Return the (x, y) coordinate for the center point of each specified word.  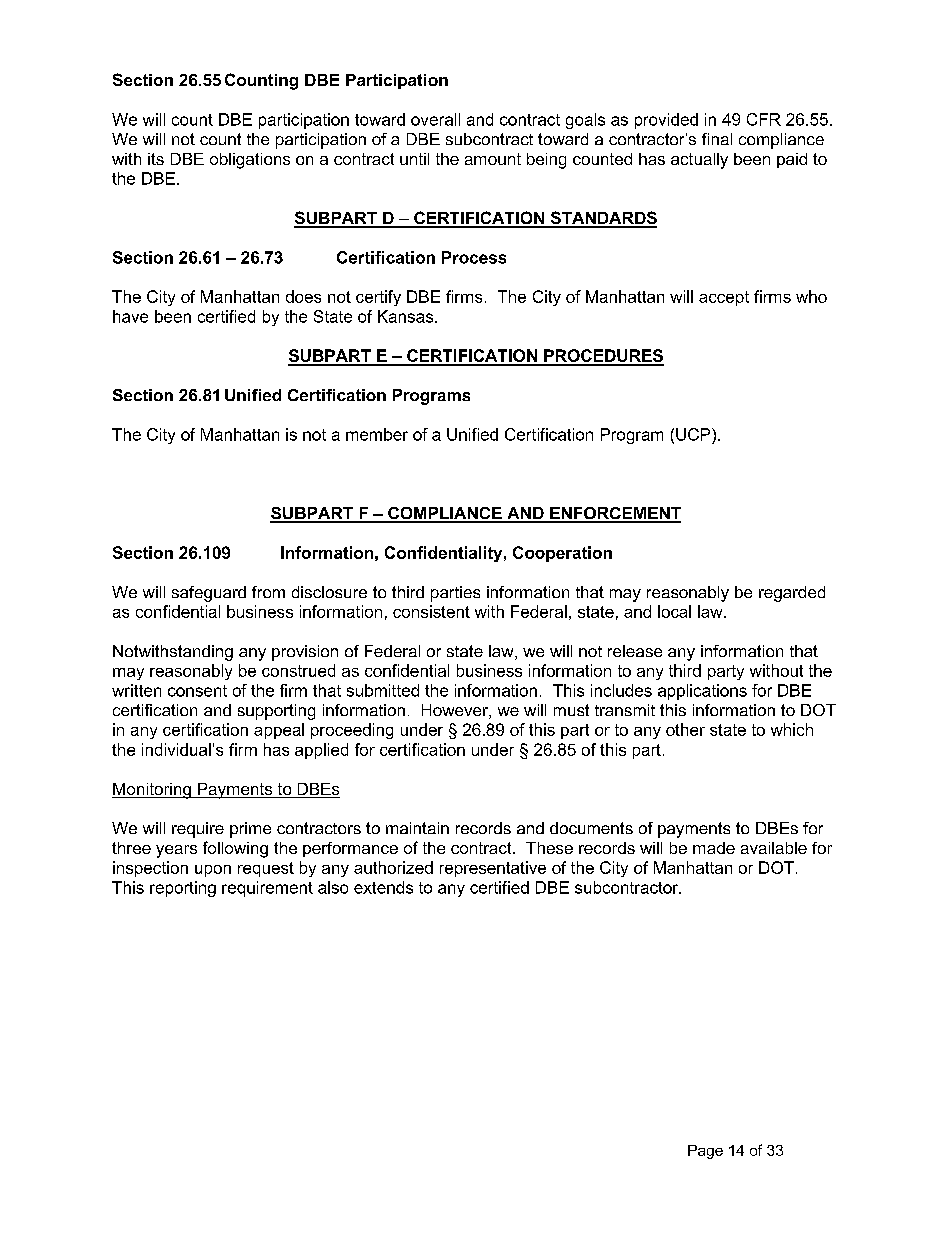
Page (705, 1152)
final (717, 139)
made (714, 848)
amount (493, 159)
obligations (250, 161)
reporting (183, 889)
